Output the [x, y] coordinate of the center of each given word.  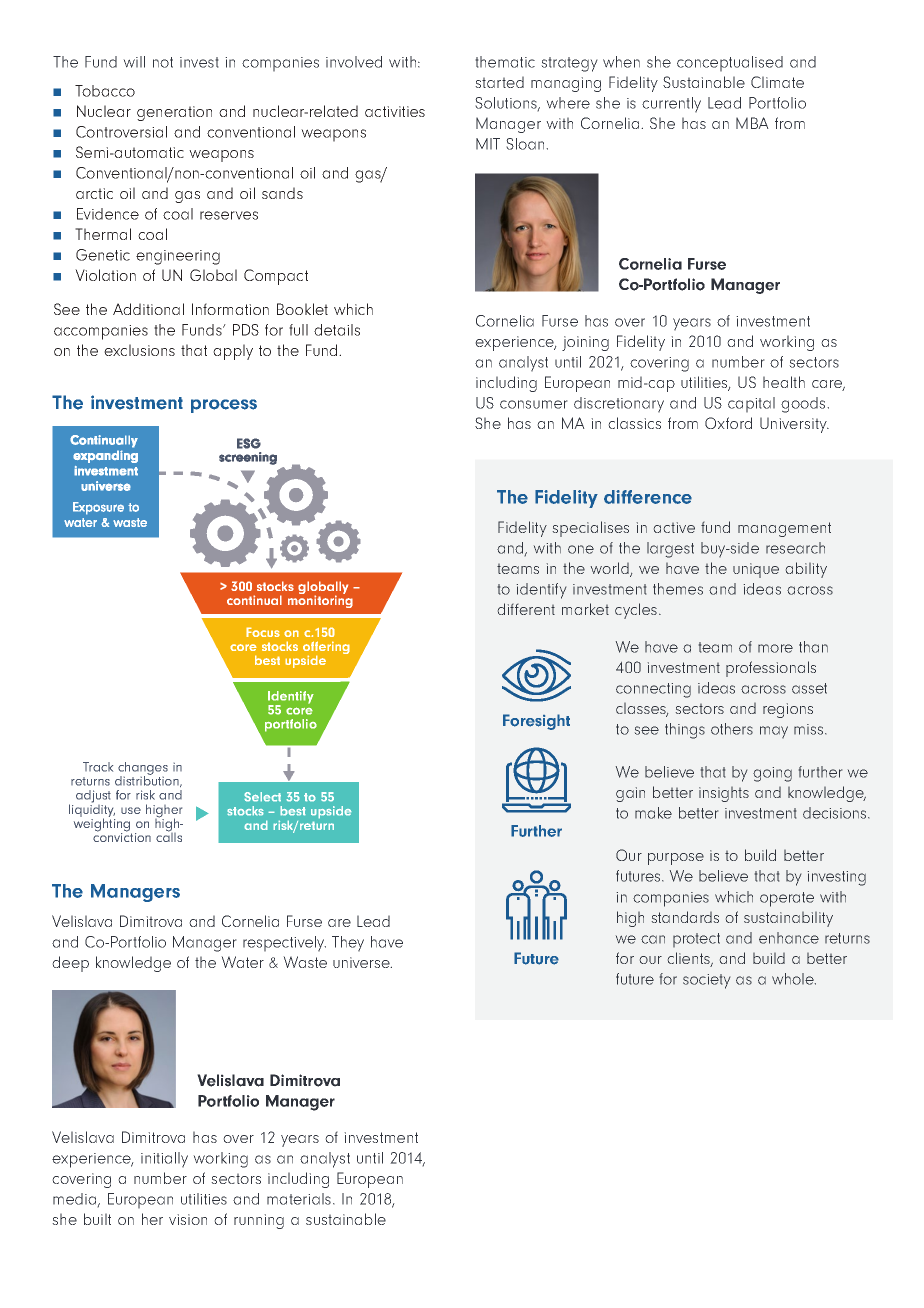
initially [164, 1160]
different [526, 609]
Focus [263, 632]
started [499, 82]
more [775, 648]
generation [174, 113]
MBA [752, 123]
